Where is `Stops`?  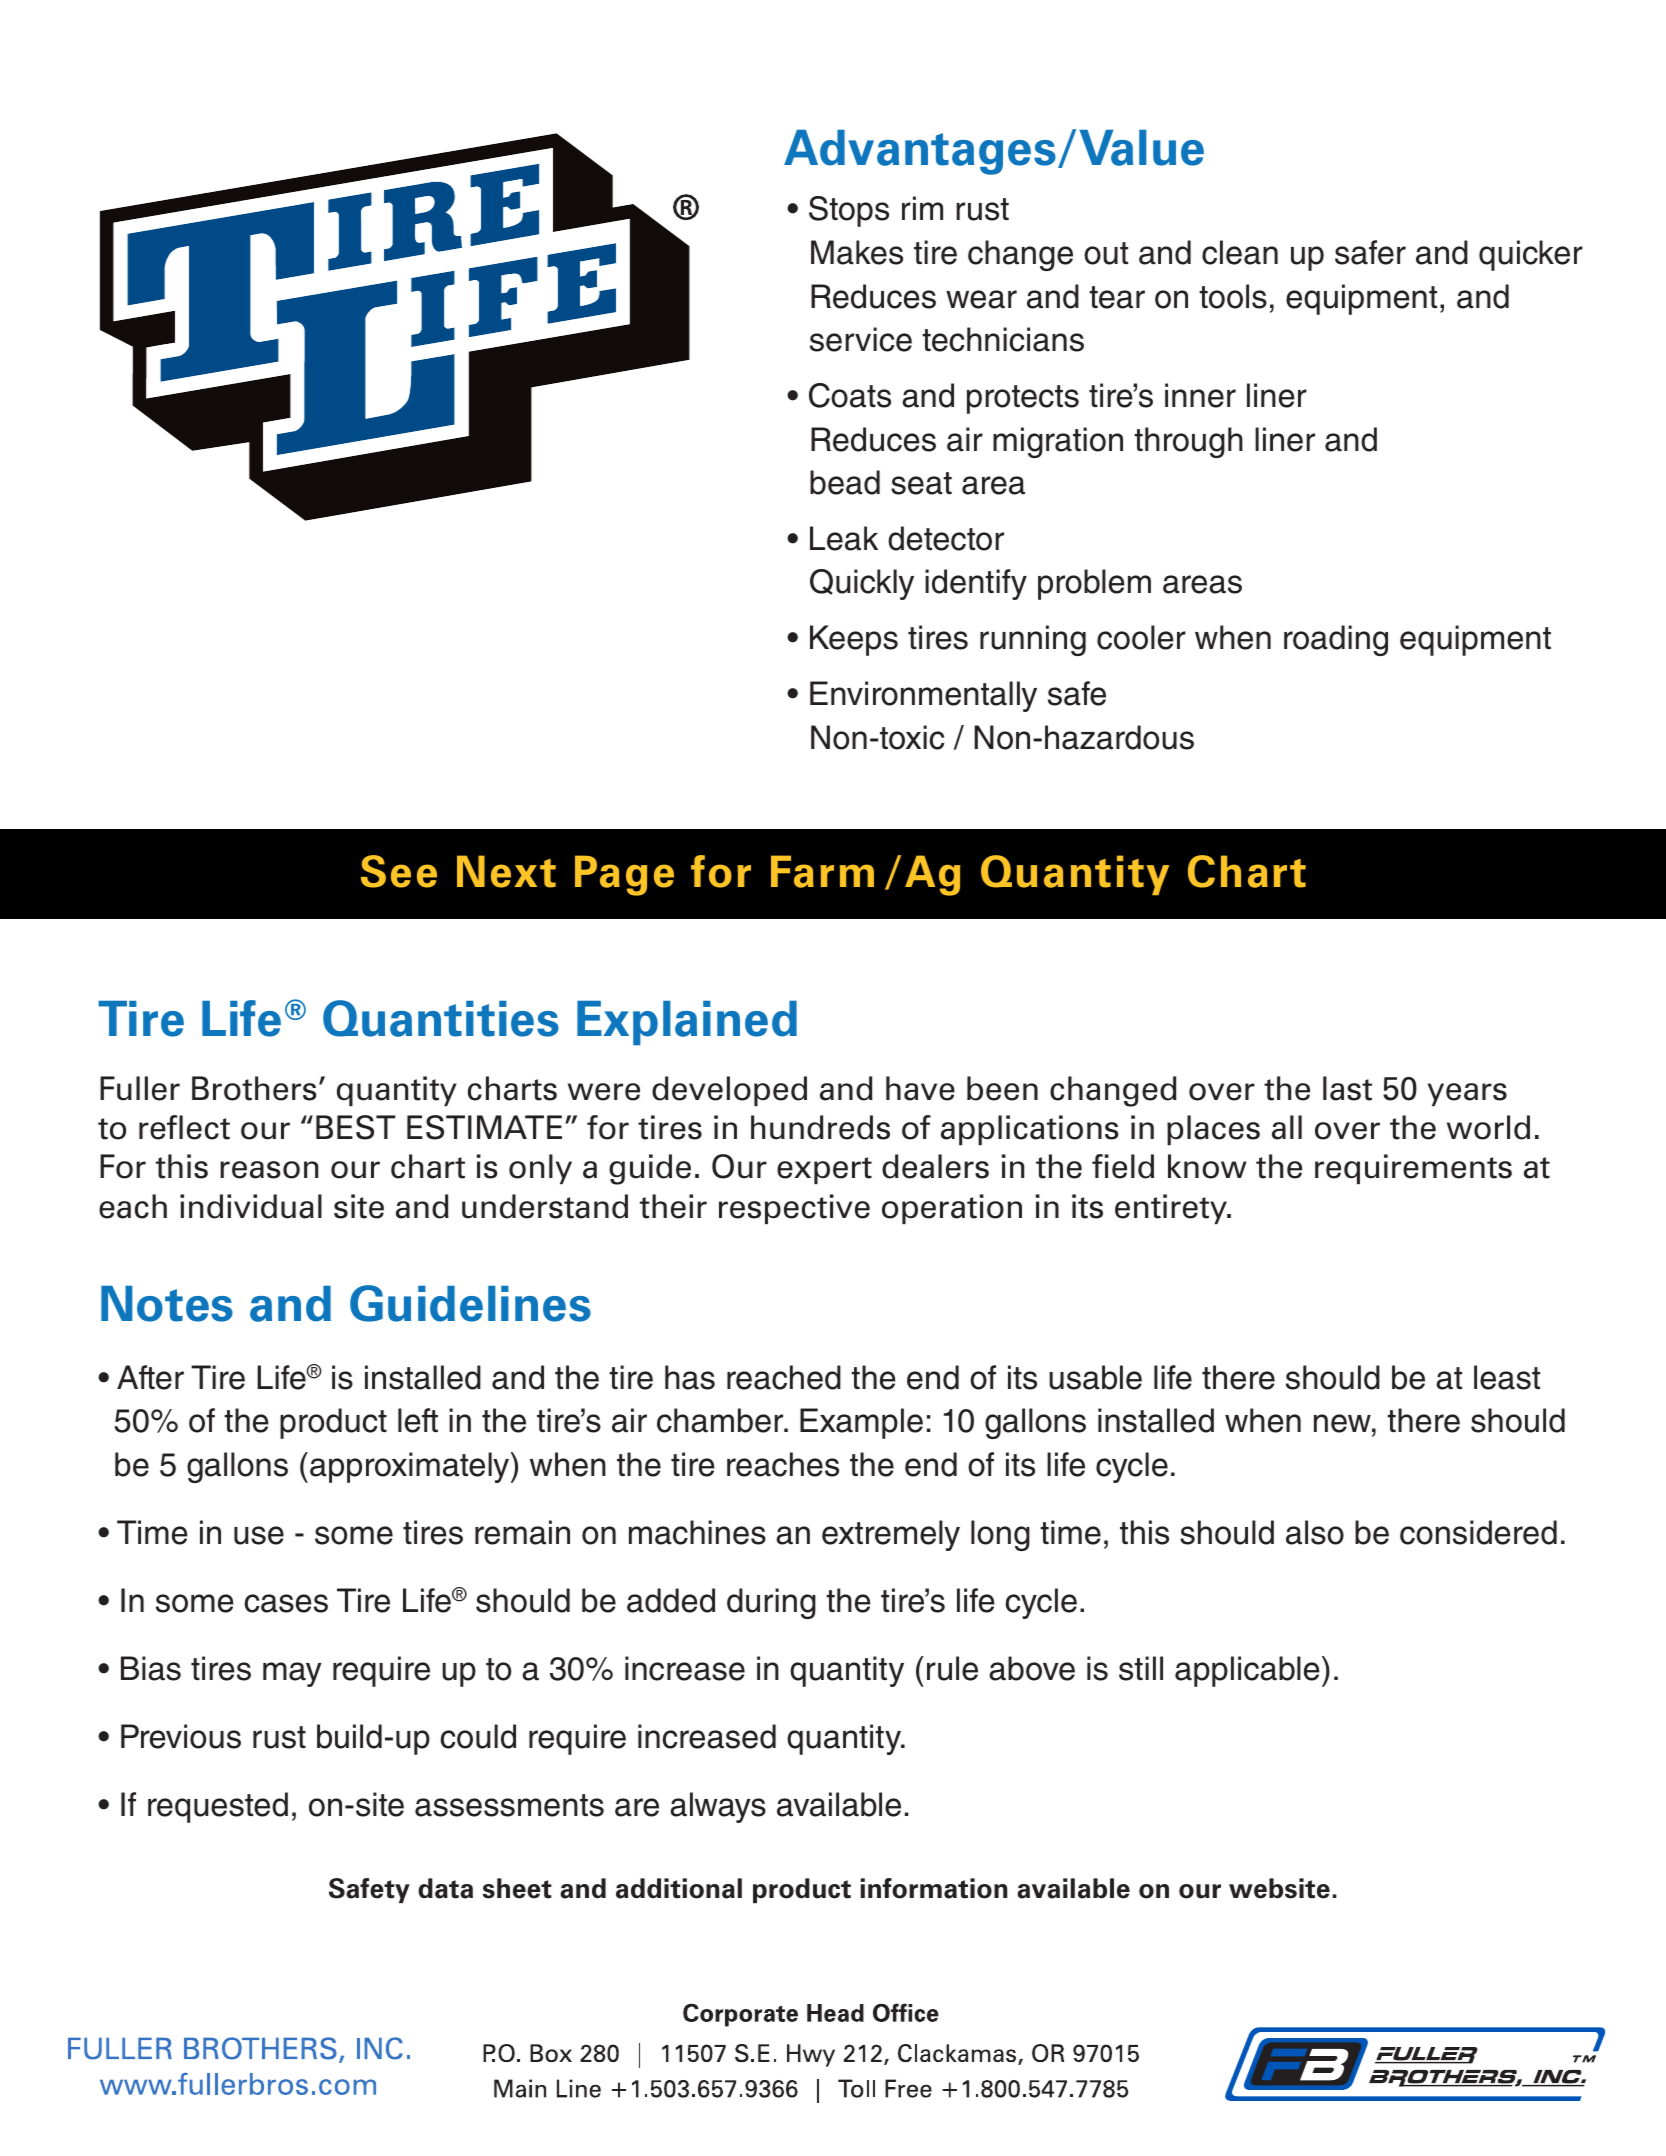 Stops is located at coordinates (849, 211).
